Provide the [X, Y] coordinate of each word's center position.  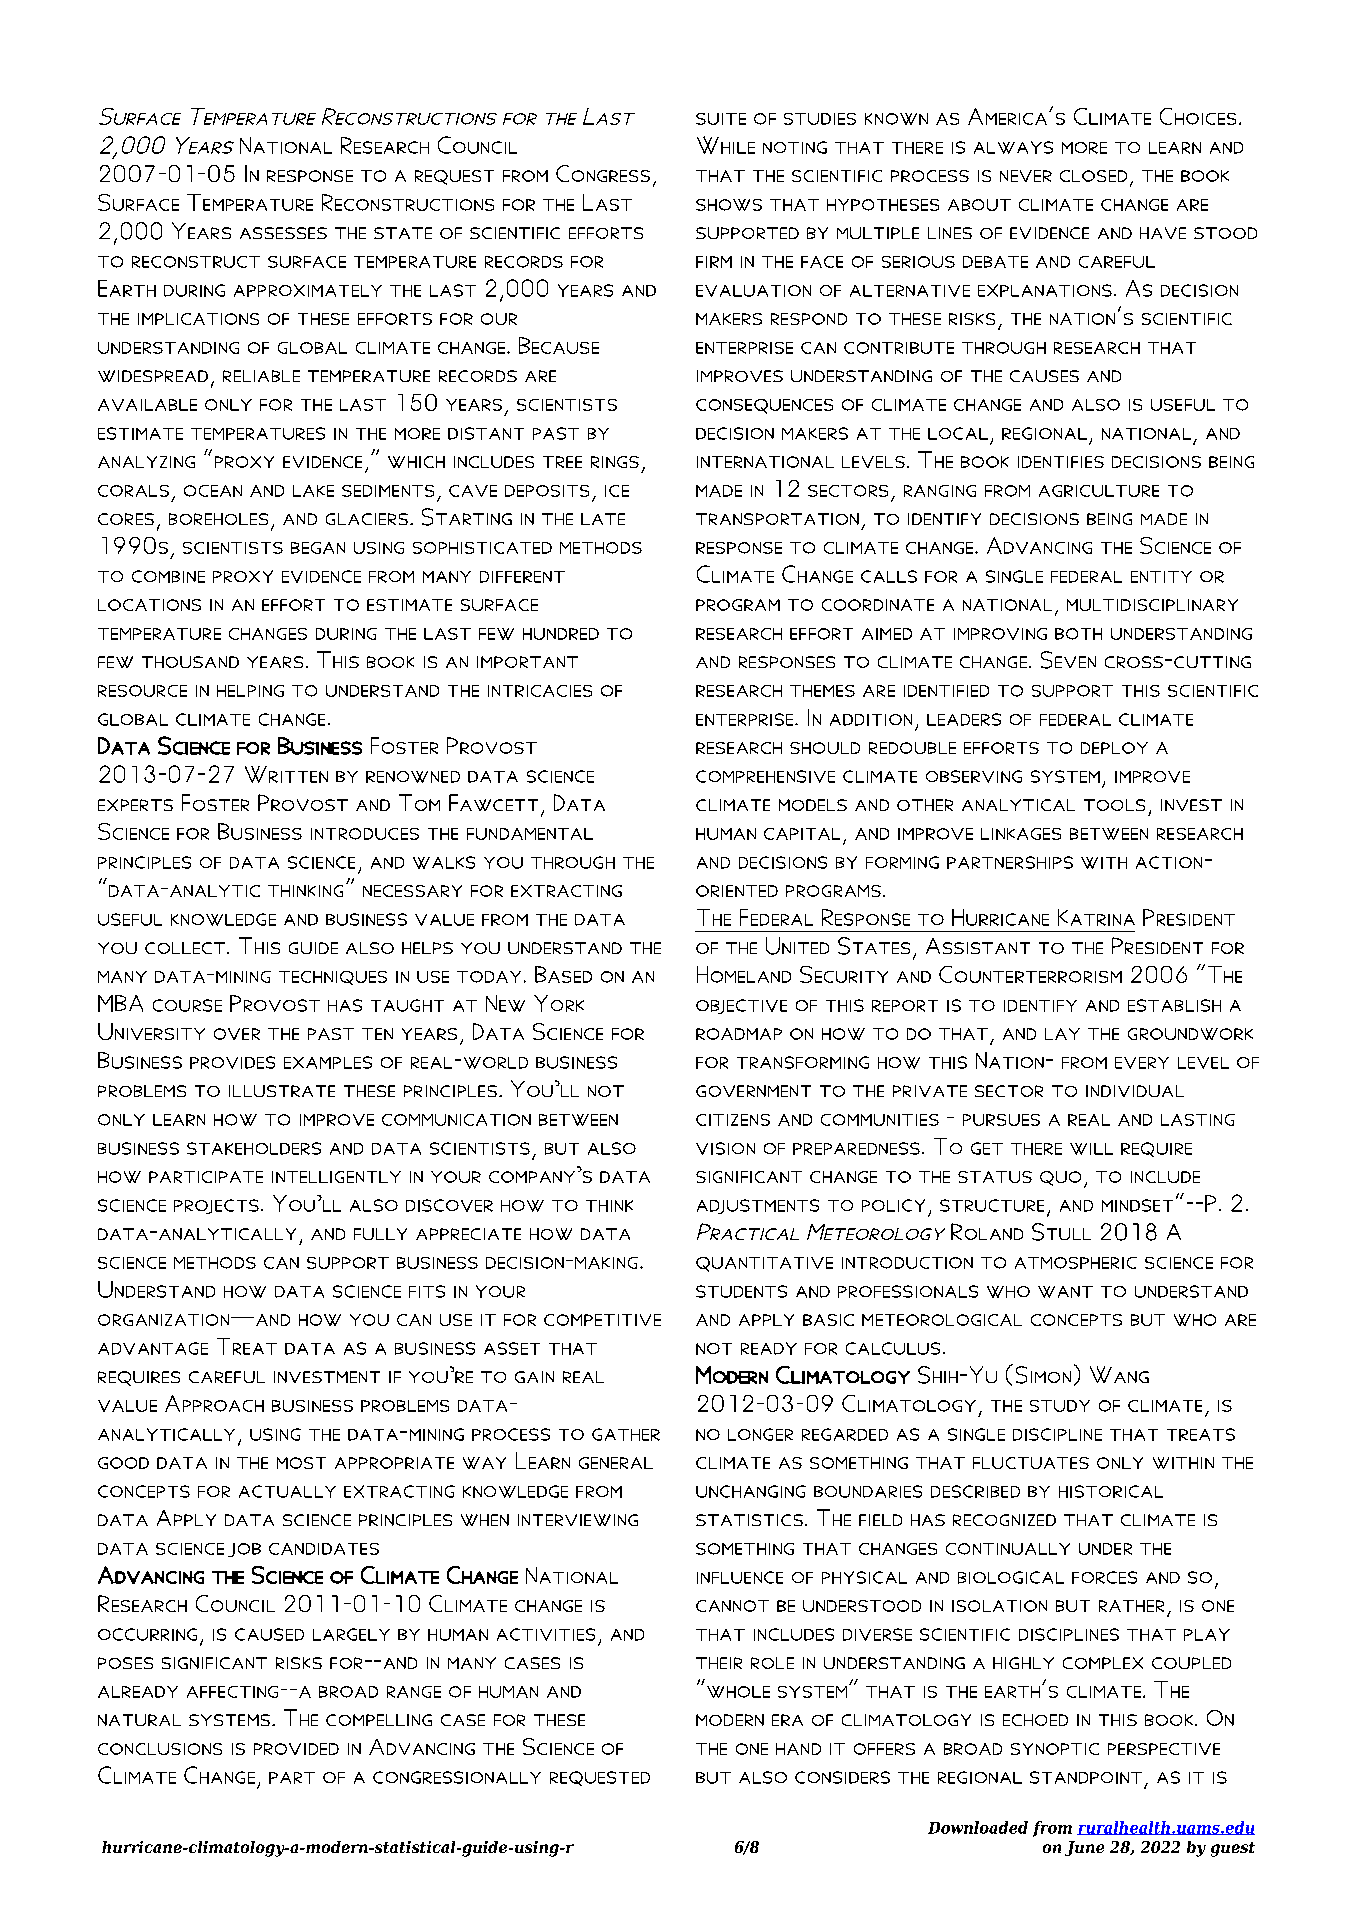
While [726, 145]
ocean [213, 491]
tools [1114, 805]
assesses [283, 233]
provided [296, 1749]
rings [615, 462]
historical [1111, 1491]
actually [287, 1491]
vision [725, 1148]
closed [1093, 176]
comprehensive [765, 776]
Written [286, 774]
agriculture [1099, 491]
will [1091, 1149]
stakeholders [254, 1148]
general [616, 1463]
